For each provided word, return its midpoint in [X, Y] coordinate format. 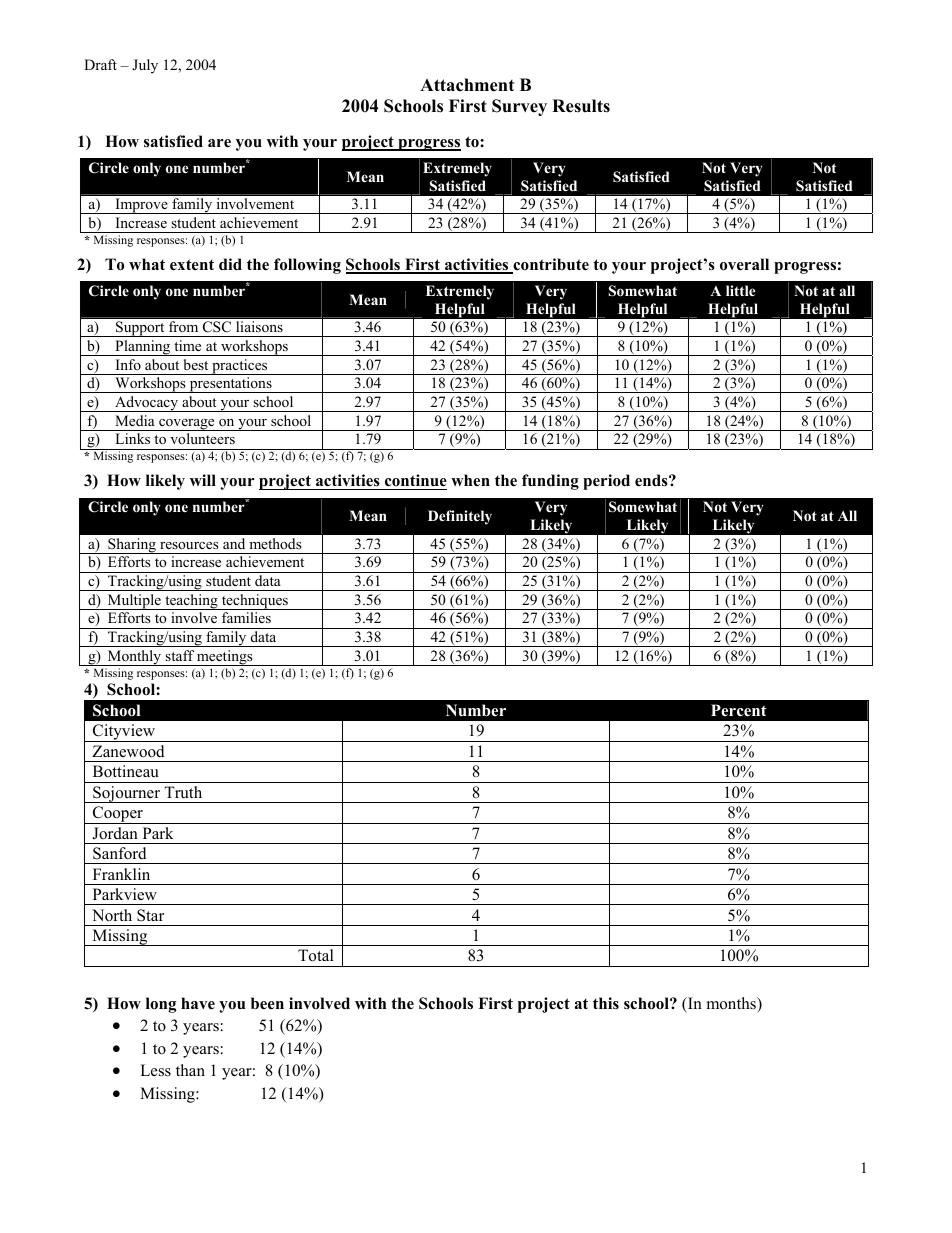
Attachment [467, 85]
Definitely [460, 517]
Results [581, 106]
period [606, 482]
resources [189, 545]
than [190, 1070]
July [145, 66]
